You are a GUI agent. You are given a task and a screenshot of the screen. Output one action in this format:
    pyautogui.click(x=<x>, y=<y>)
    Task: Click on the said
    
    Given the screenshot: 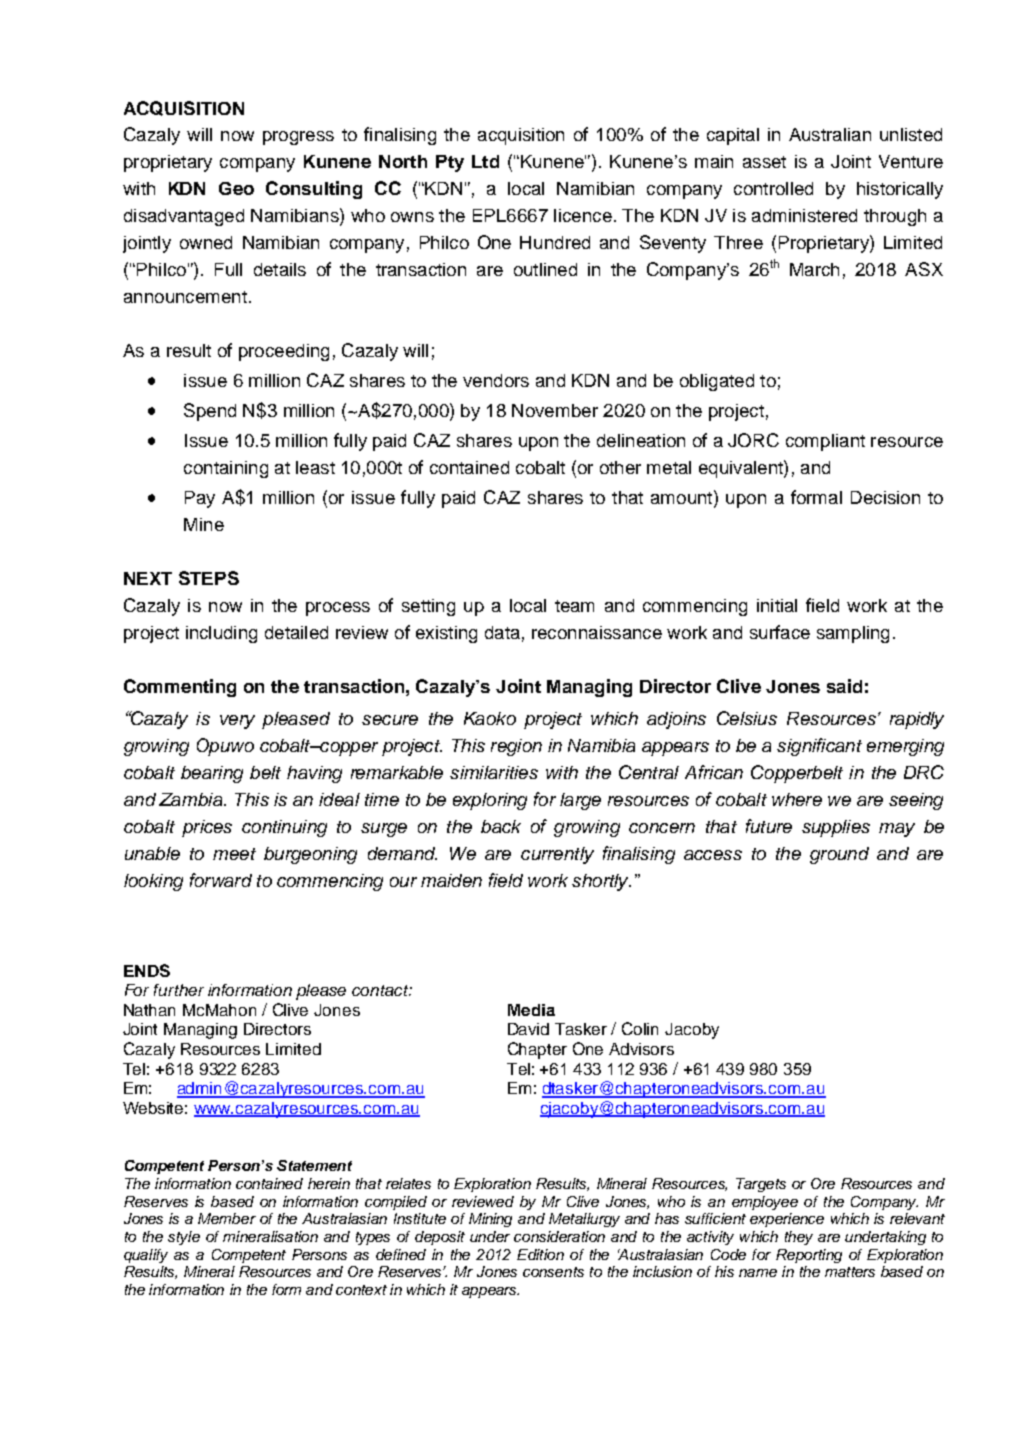 What is the action you would take?
    pyautogui.click(x=844, y=686)
